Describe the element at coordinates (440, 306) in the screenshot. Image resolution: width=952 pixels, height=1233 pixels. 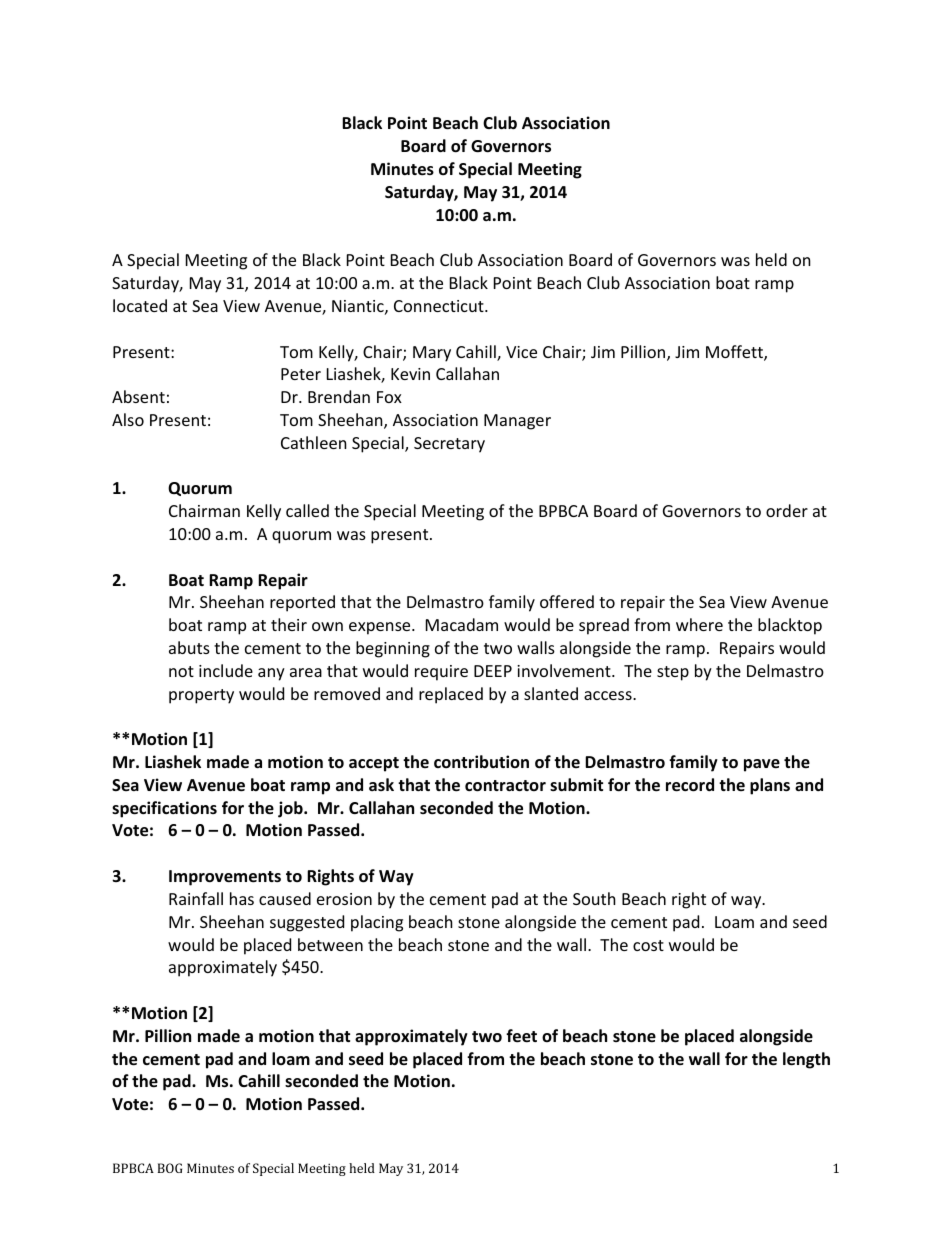
I see `Connecticut` at that location.
